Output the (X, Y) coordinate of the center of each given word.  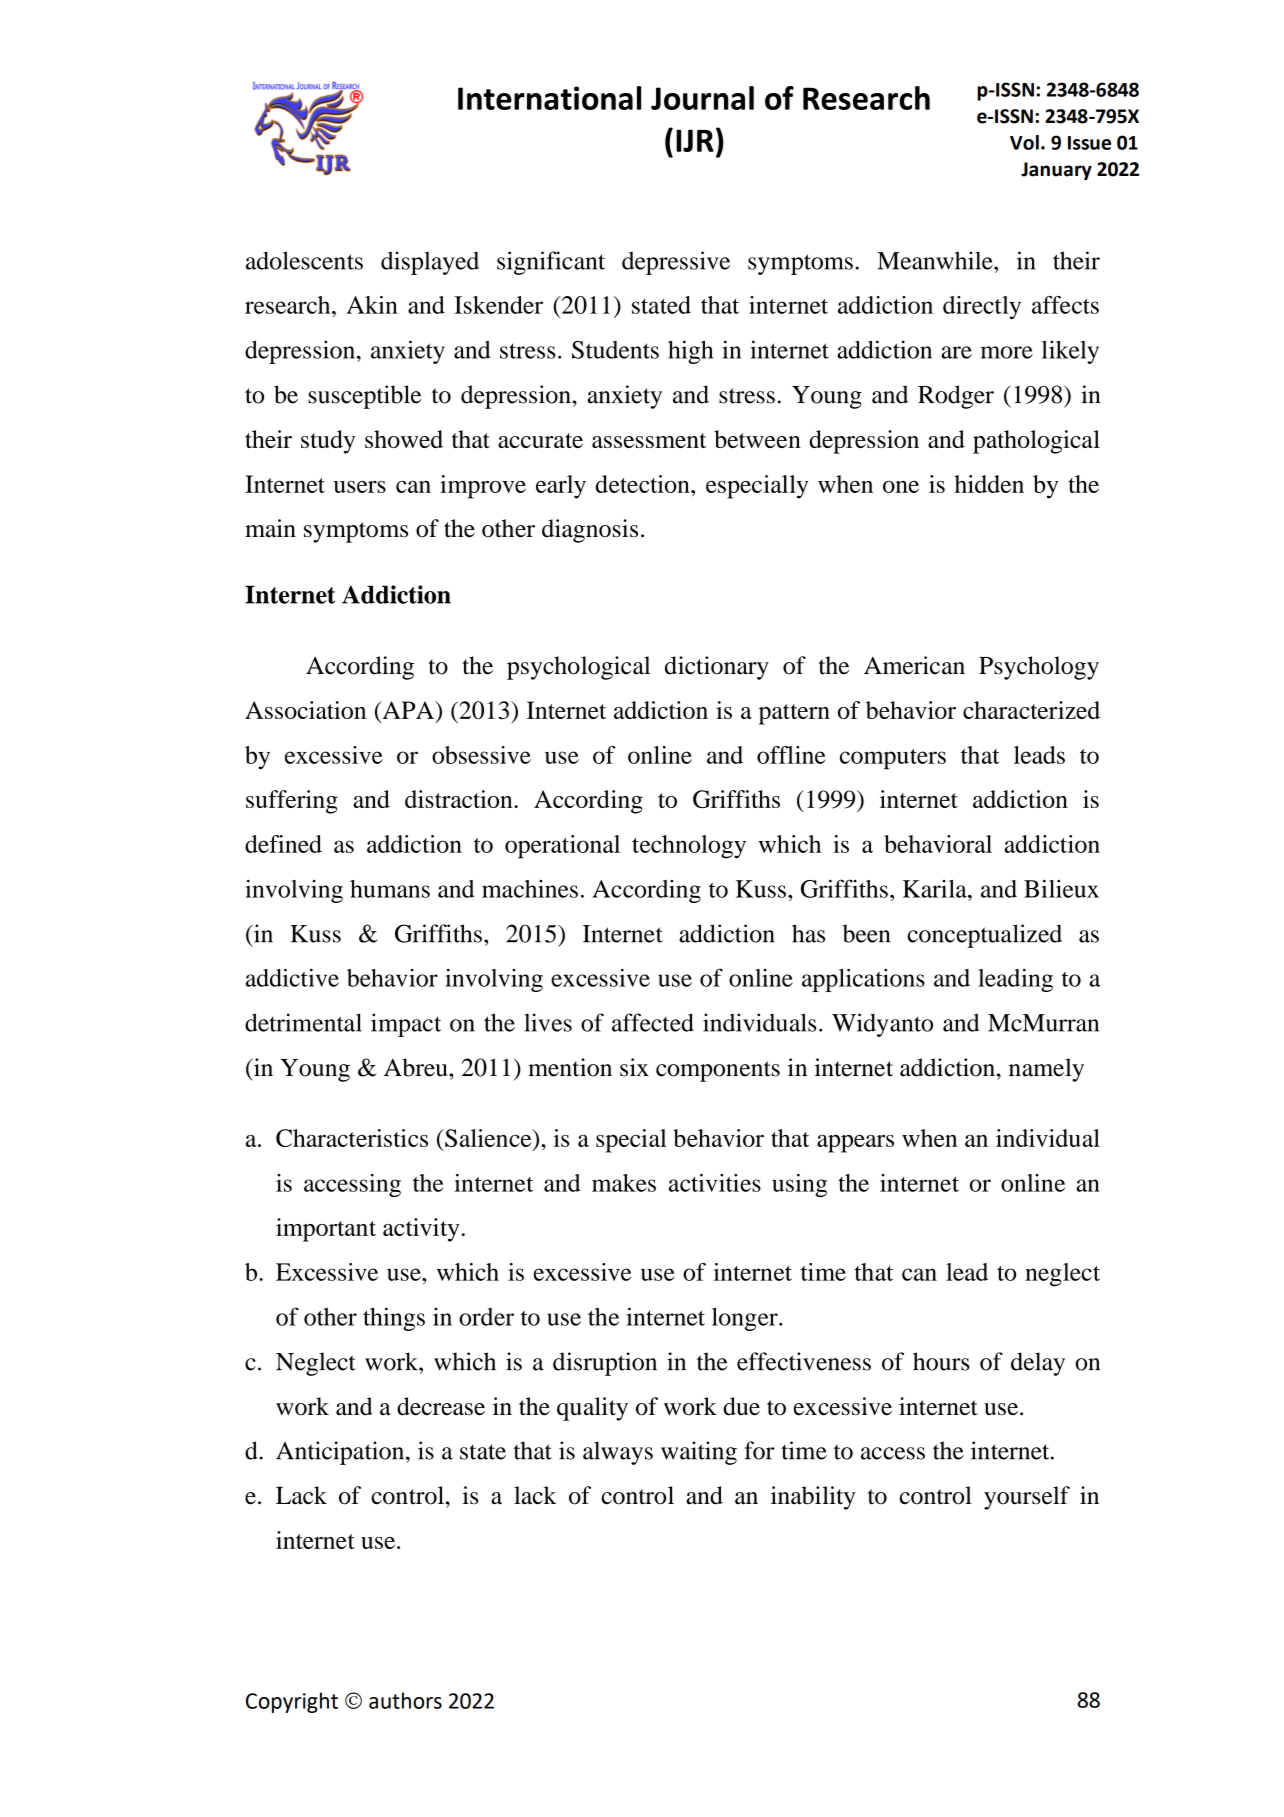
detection (644, 484)
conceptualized (985, 936)
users (360, 487)
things (394, 1319)
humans (390, 889)
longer (746, 1319)
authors (405, 1700)
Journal (702, 98)
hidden (989, 484)
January (1056, 171)
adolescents (304, 260)
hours (941, 1361)
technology (689, 847)
